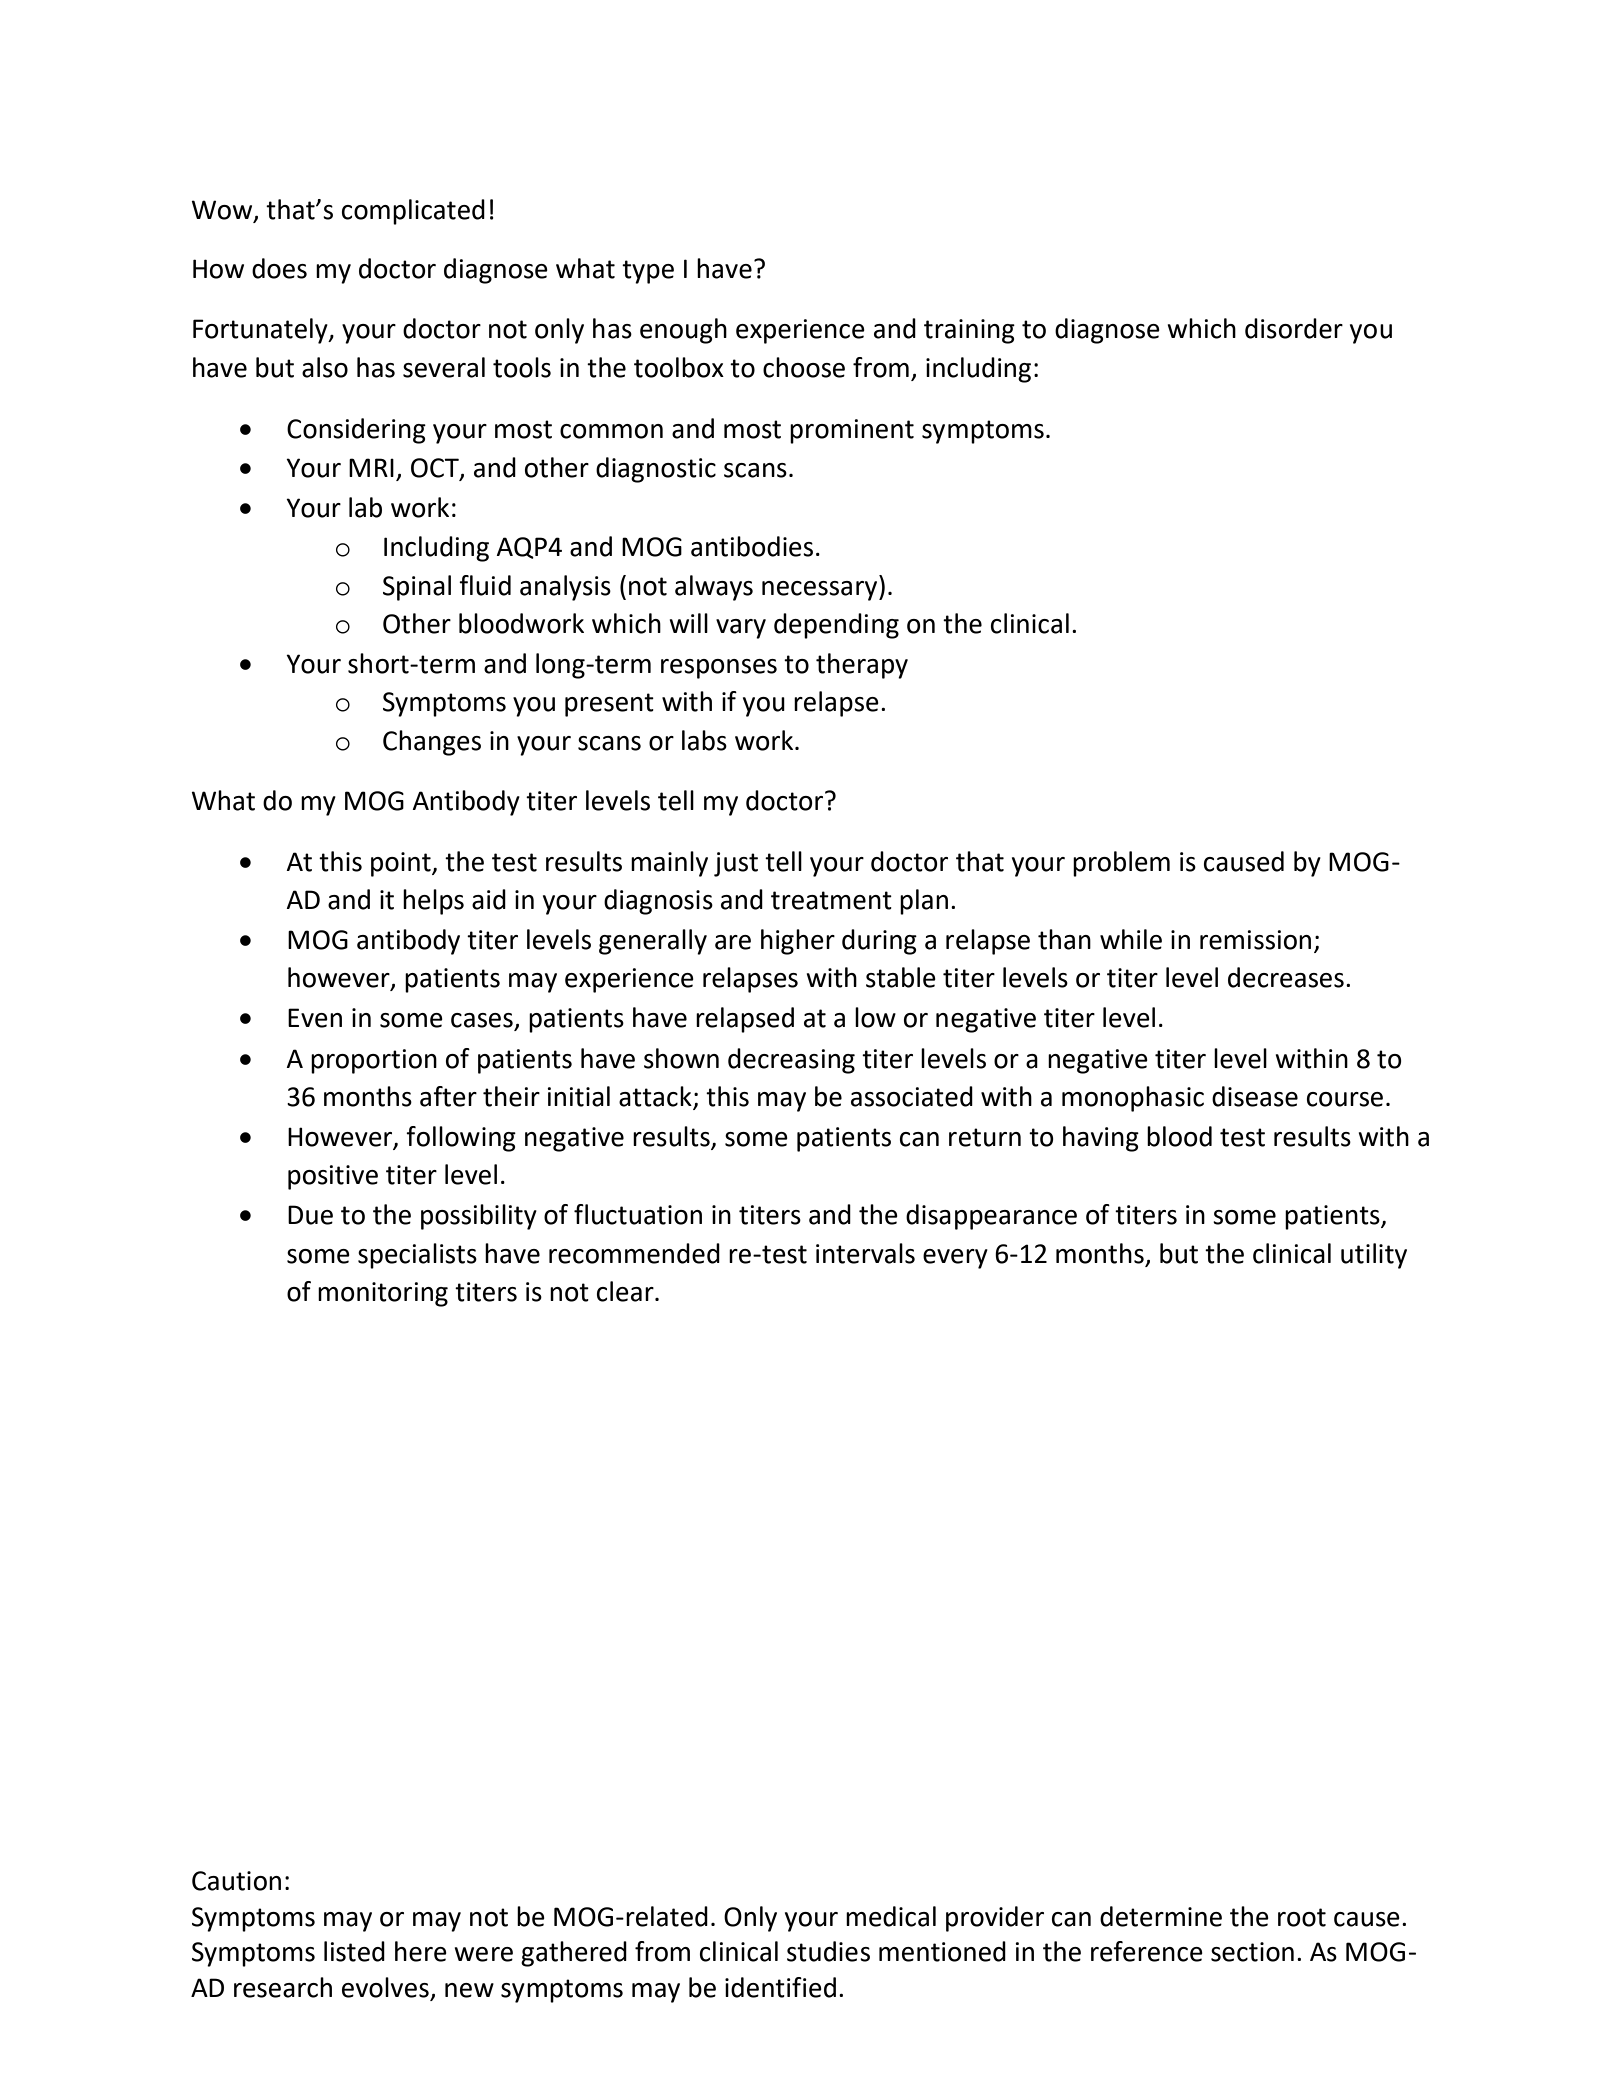 The image size is (1623, 2100). What do you see at coordinates (1294, 328) in the screenshot?
I see `disorder` at bounding box center [1294, 328].
